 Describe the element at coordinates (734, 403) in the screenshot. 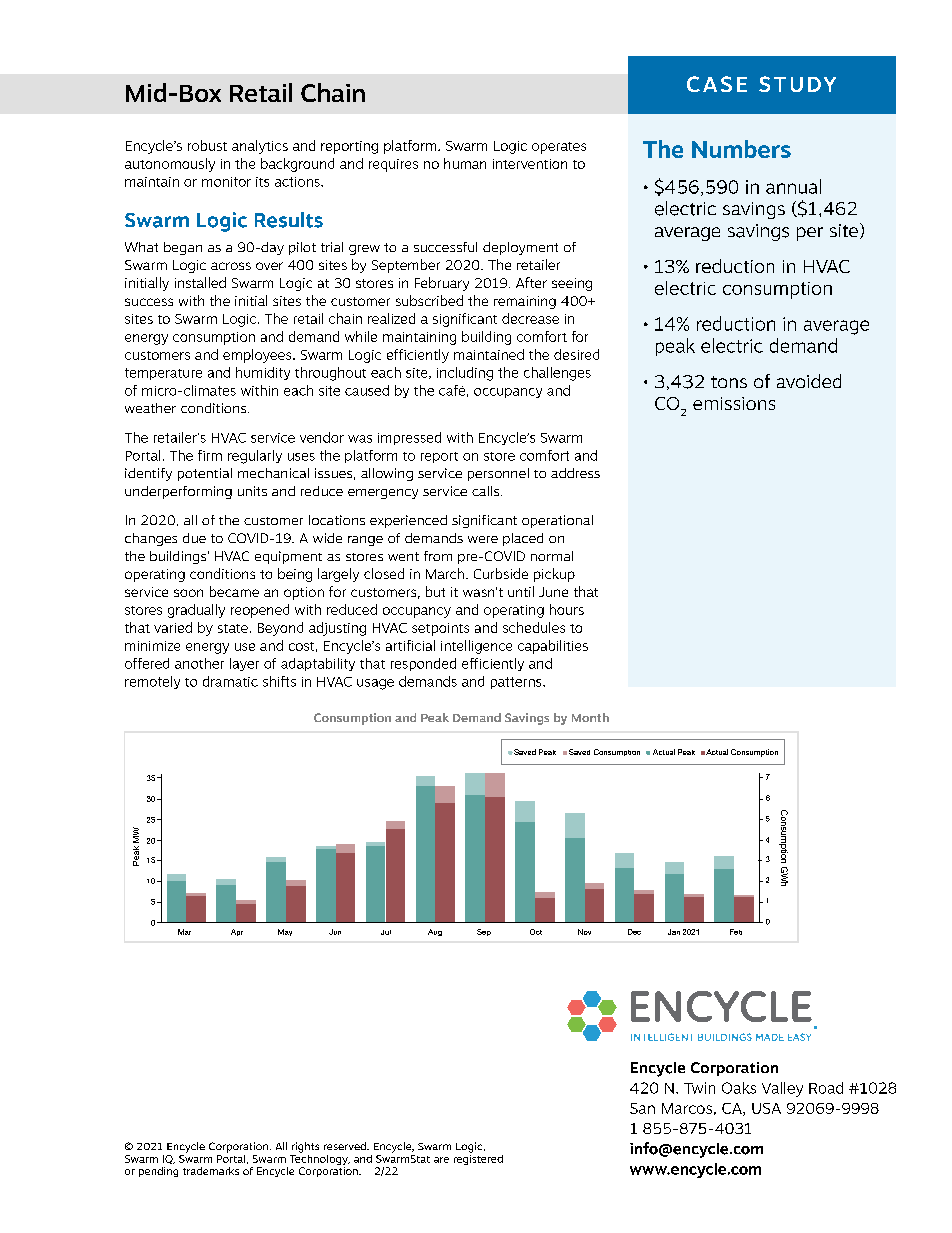

I see `emissions` at that location.
